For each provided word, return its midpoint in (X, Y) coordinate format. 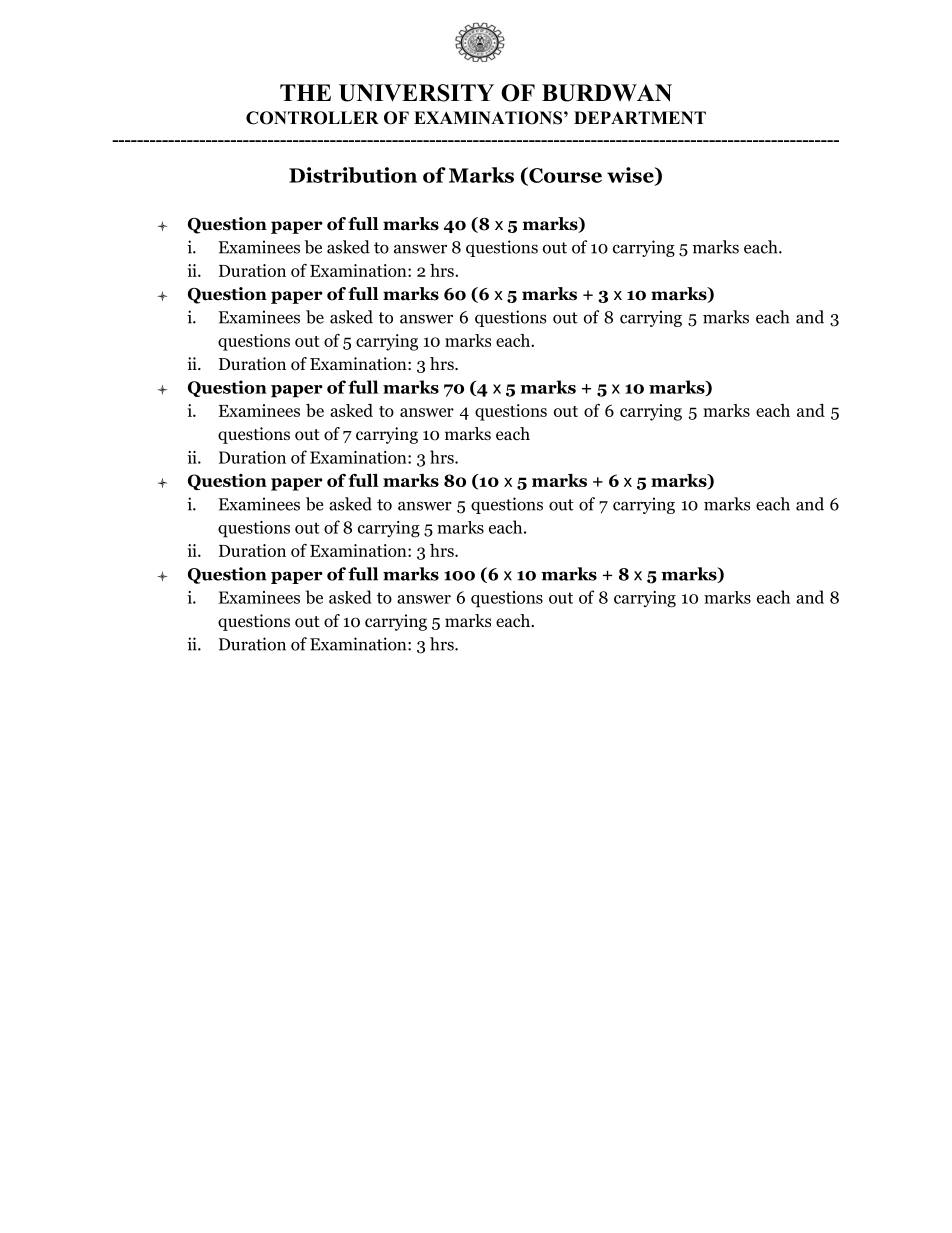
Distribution (353, 175)
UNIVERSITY (416, 93)
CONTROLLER (312, 118)
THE (305, 92)
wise (631, 176)
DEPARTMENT (640, 117)
